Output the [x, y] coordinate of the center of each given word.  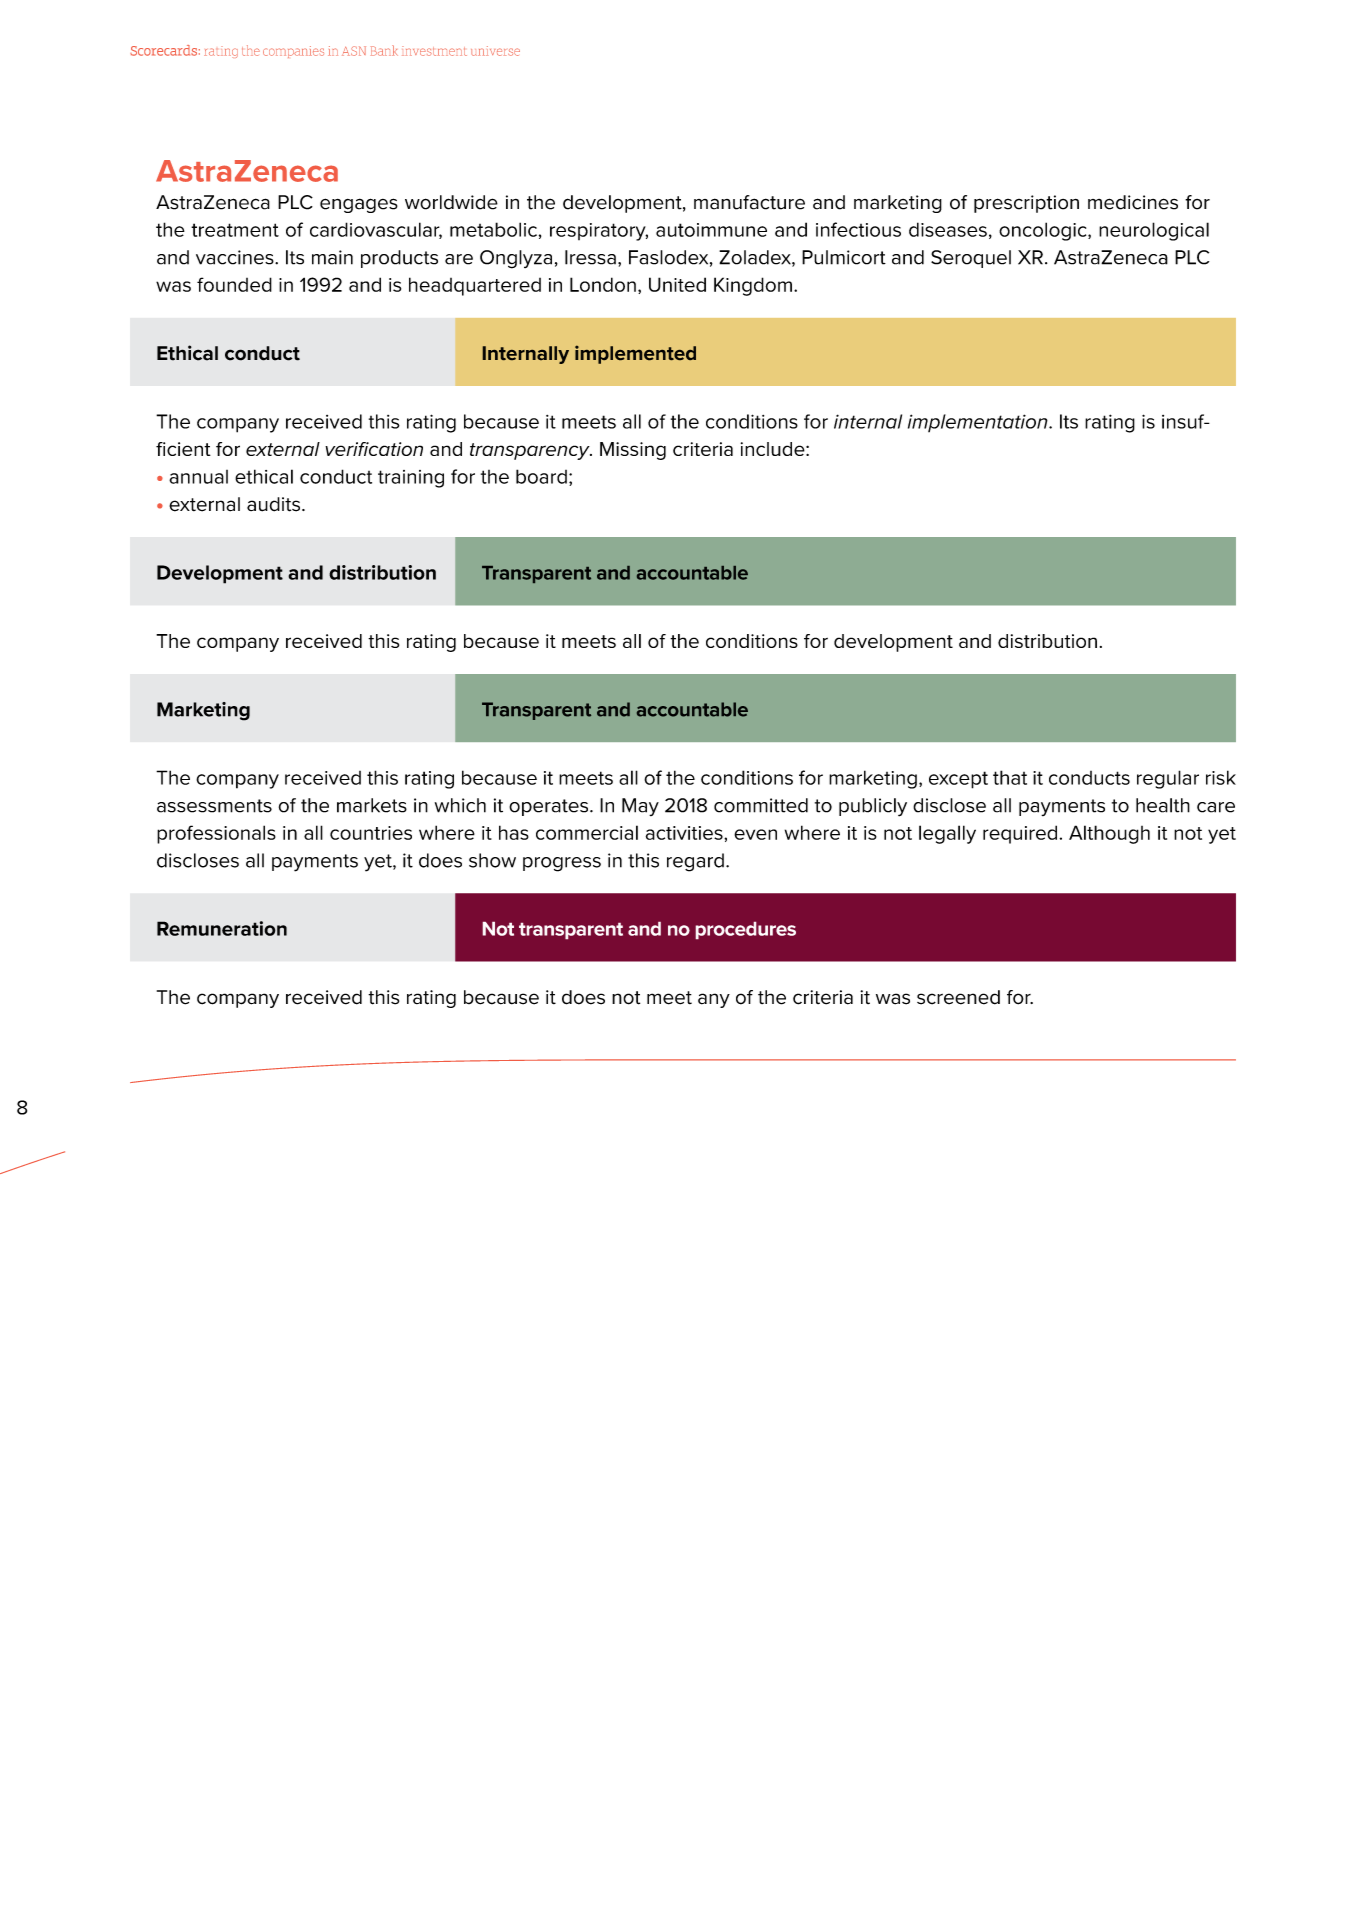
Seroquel [971, 259]
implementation [979, 423]
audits [275, 504]
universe [495, 51]
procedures [745, 930]
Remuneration [222, 928]
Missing [633, 451]
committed [761, 805]
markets [372, 805]
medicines [1133, 202]
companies [293, 52]
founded [234, 284]
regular [1168, 779]
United [677, 284]
